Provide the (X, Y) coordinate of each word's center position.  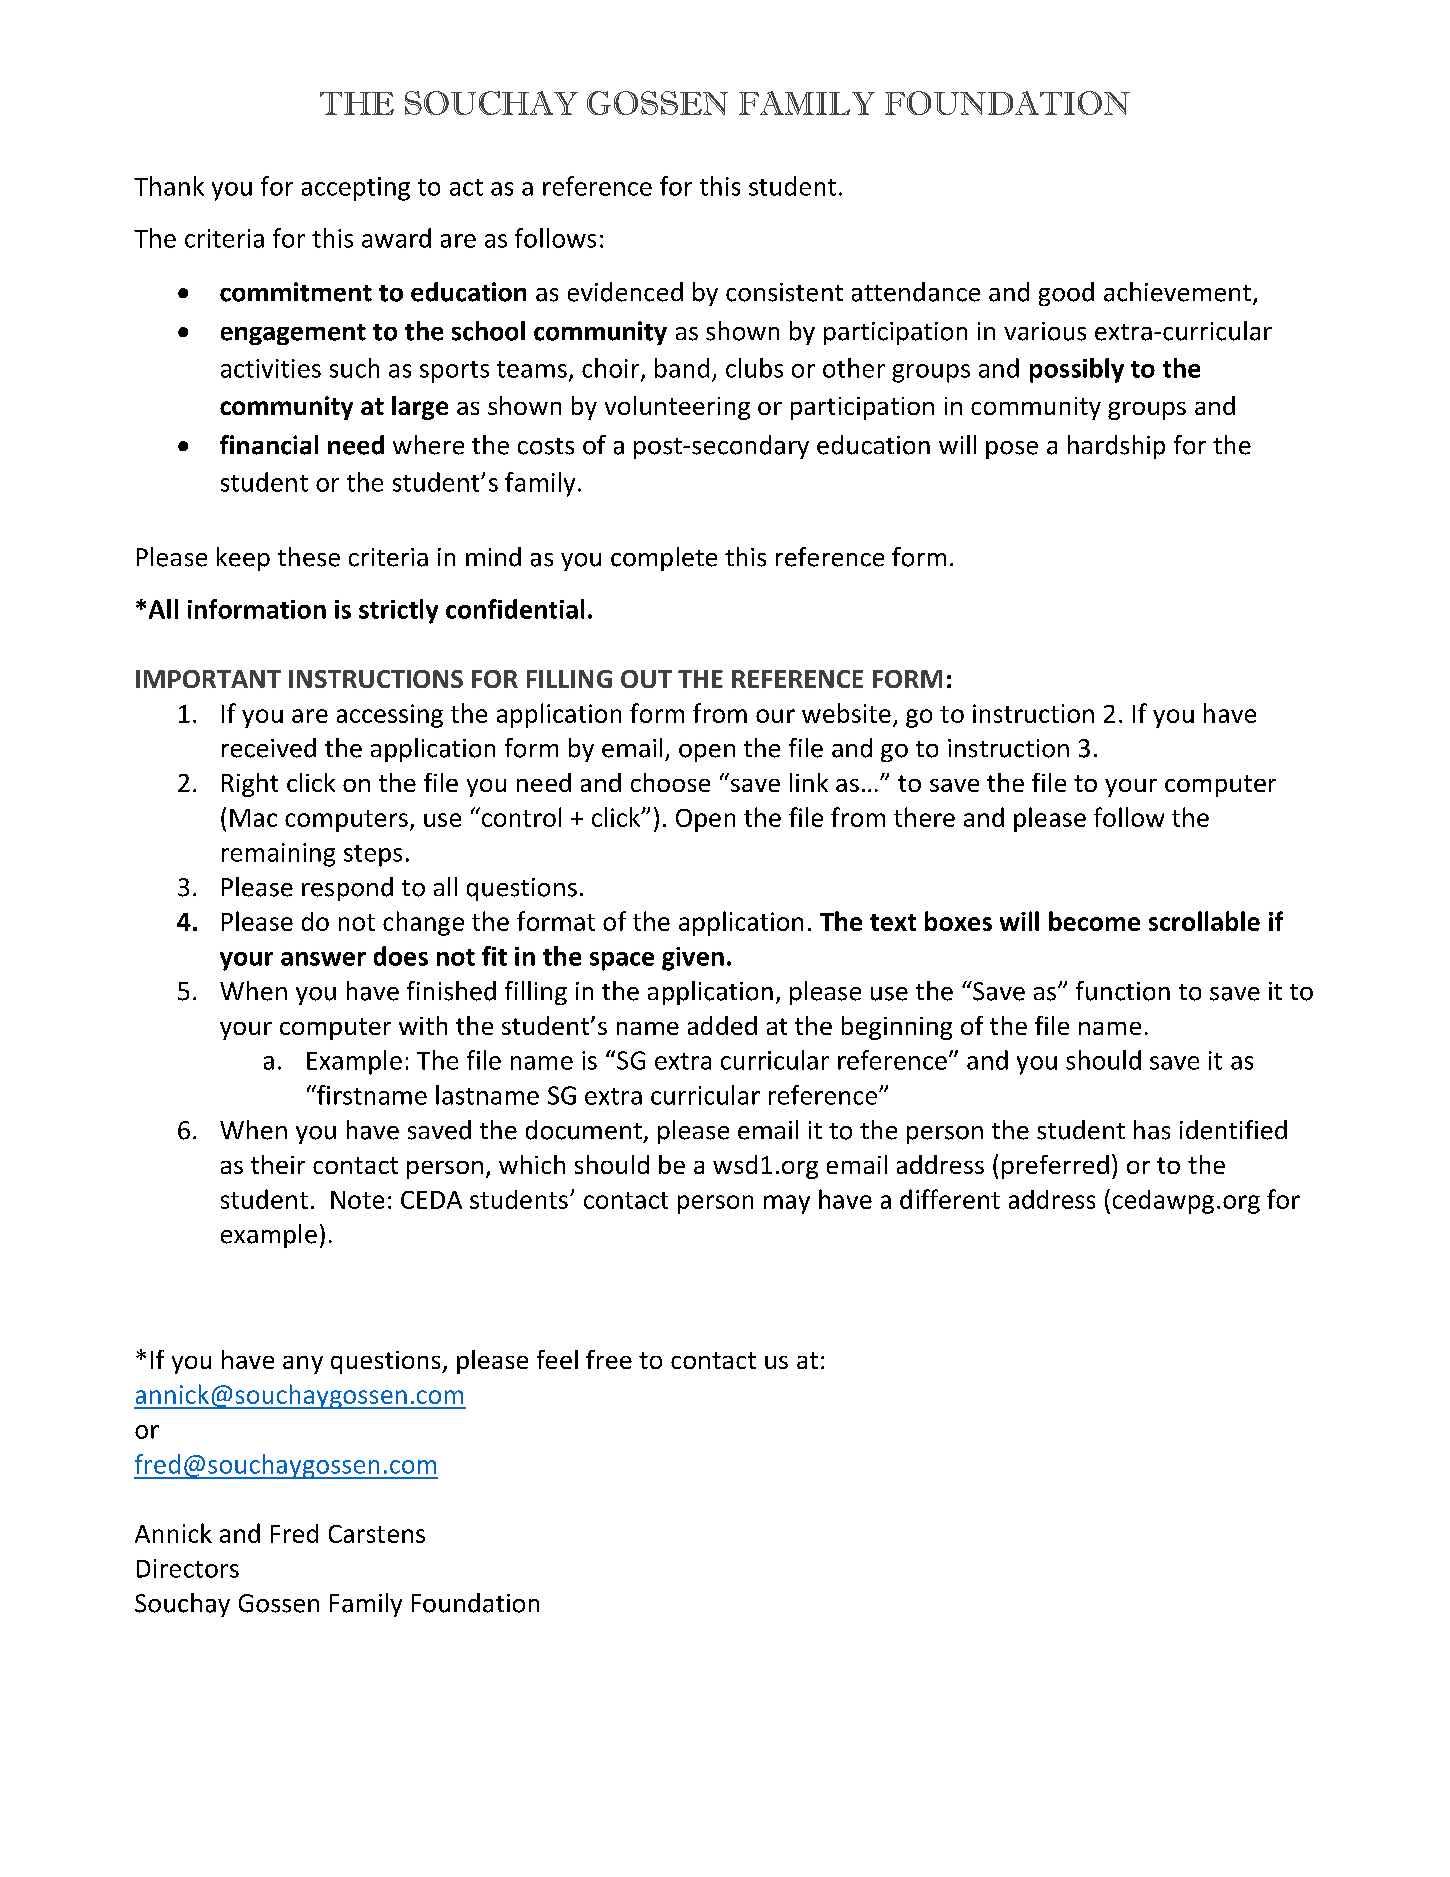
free (609, 1359)
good (1066, 294)
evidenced (625, 292)
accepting (356, 189)
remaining (278, 855)
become (1094, 921)
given (693, 959)
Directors (188, 1568)
